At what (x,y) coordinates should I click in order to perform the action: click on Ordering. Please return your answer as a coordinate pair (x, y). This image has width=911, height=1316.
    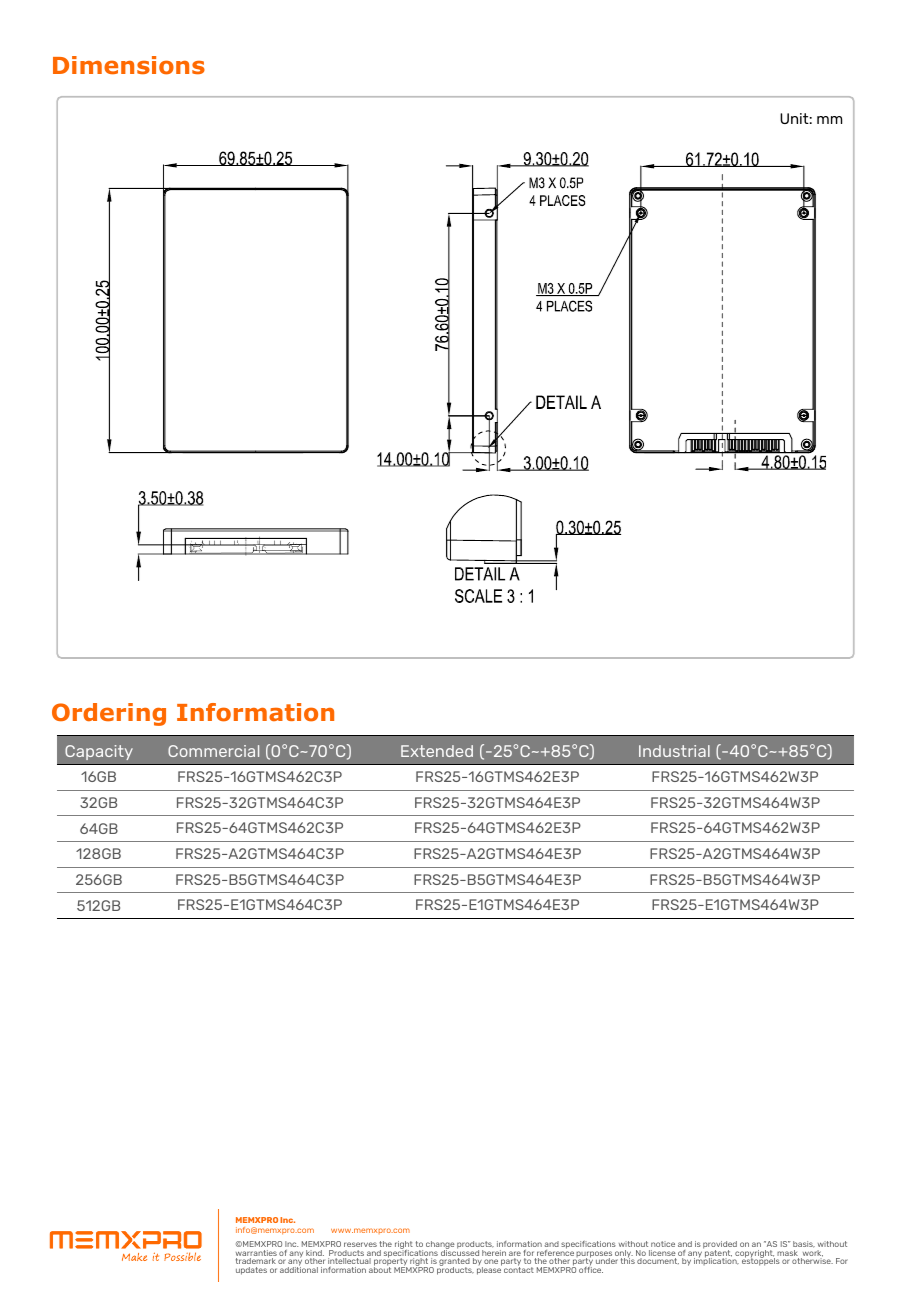
    Looking at the image, I should click on (109, 714).
